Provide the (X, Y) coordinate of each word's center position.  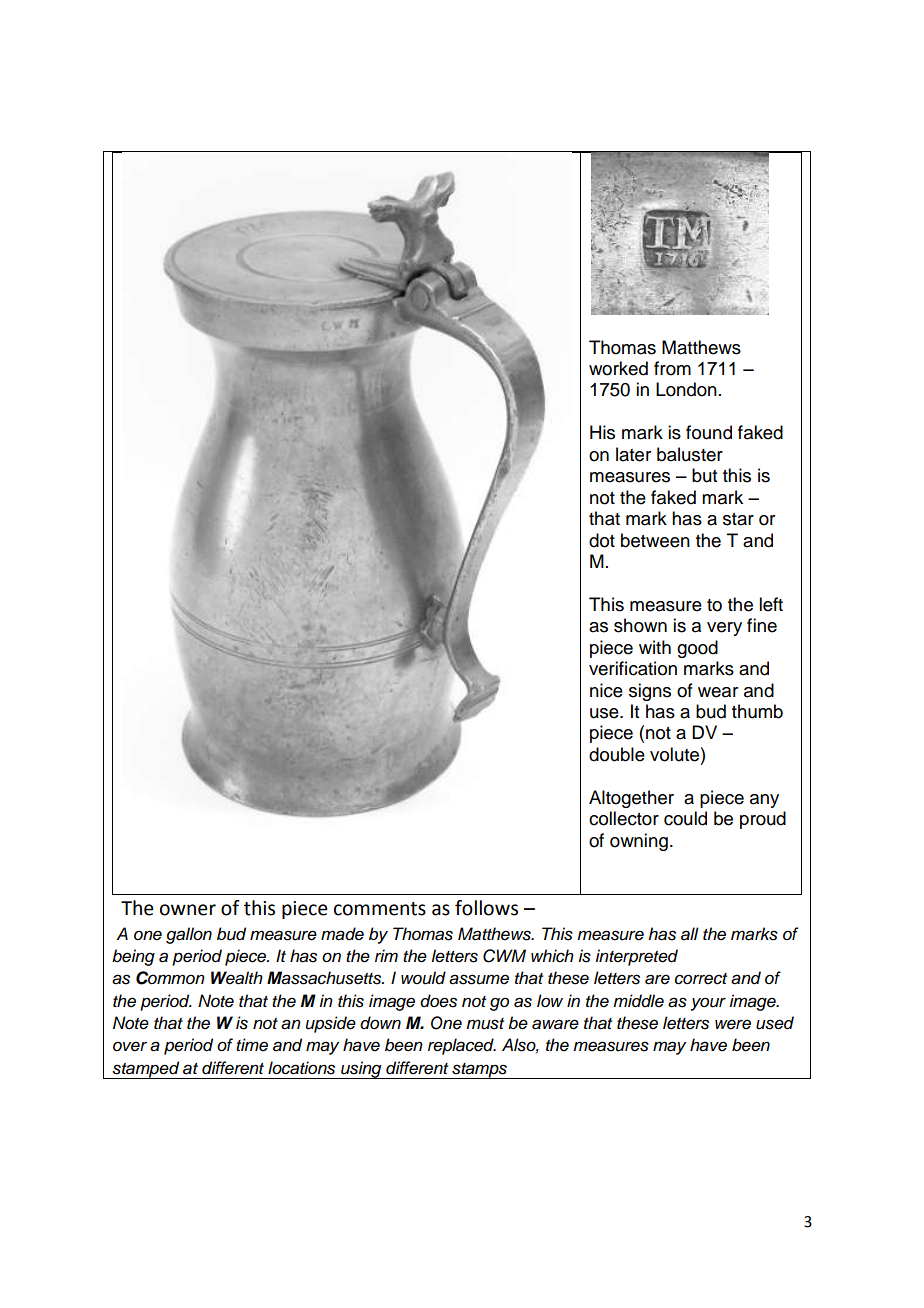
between (655, 540)
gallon (189, 935)
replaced (462, 1046)
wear (718, 692)
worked (618, 368)
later (633, 454)
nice (606, 690)
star (738, 519)
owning (639, 842)
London (686, 389)
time (252, 1045)
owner (188, 910)
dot (602, 540)
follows (486, 908)
